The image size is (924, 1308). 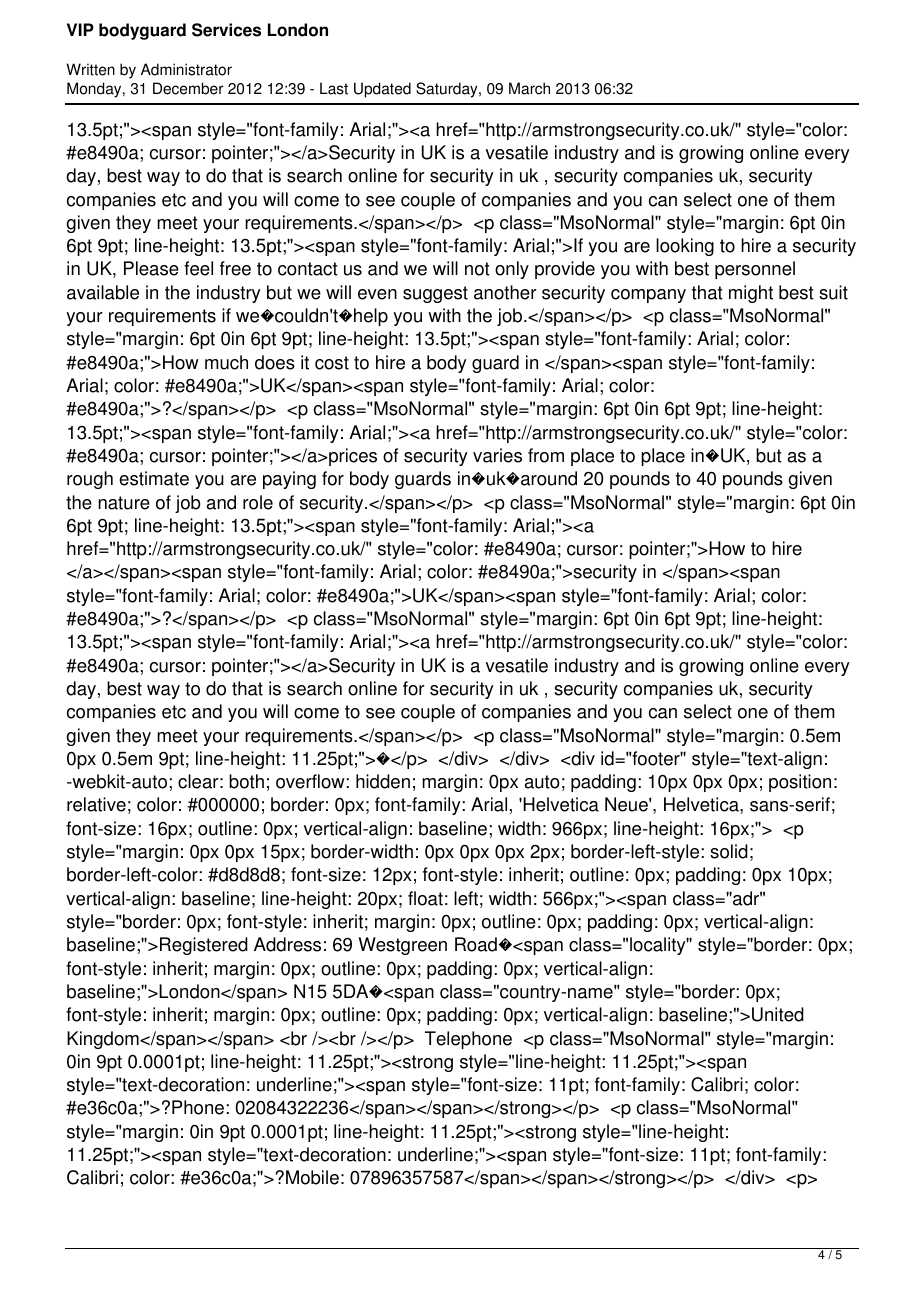 I want to click on Saturday, so click(x=448, y=90).
